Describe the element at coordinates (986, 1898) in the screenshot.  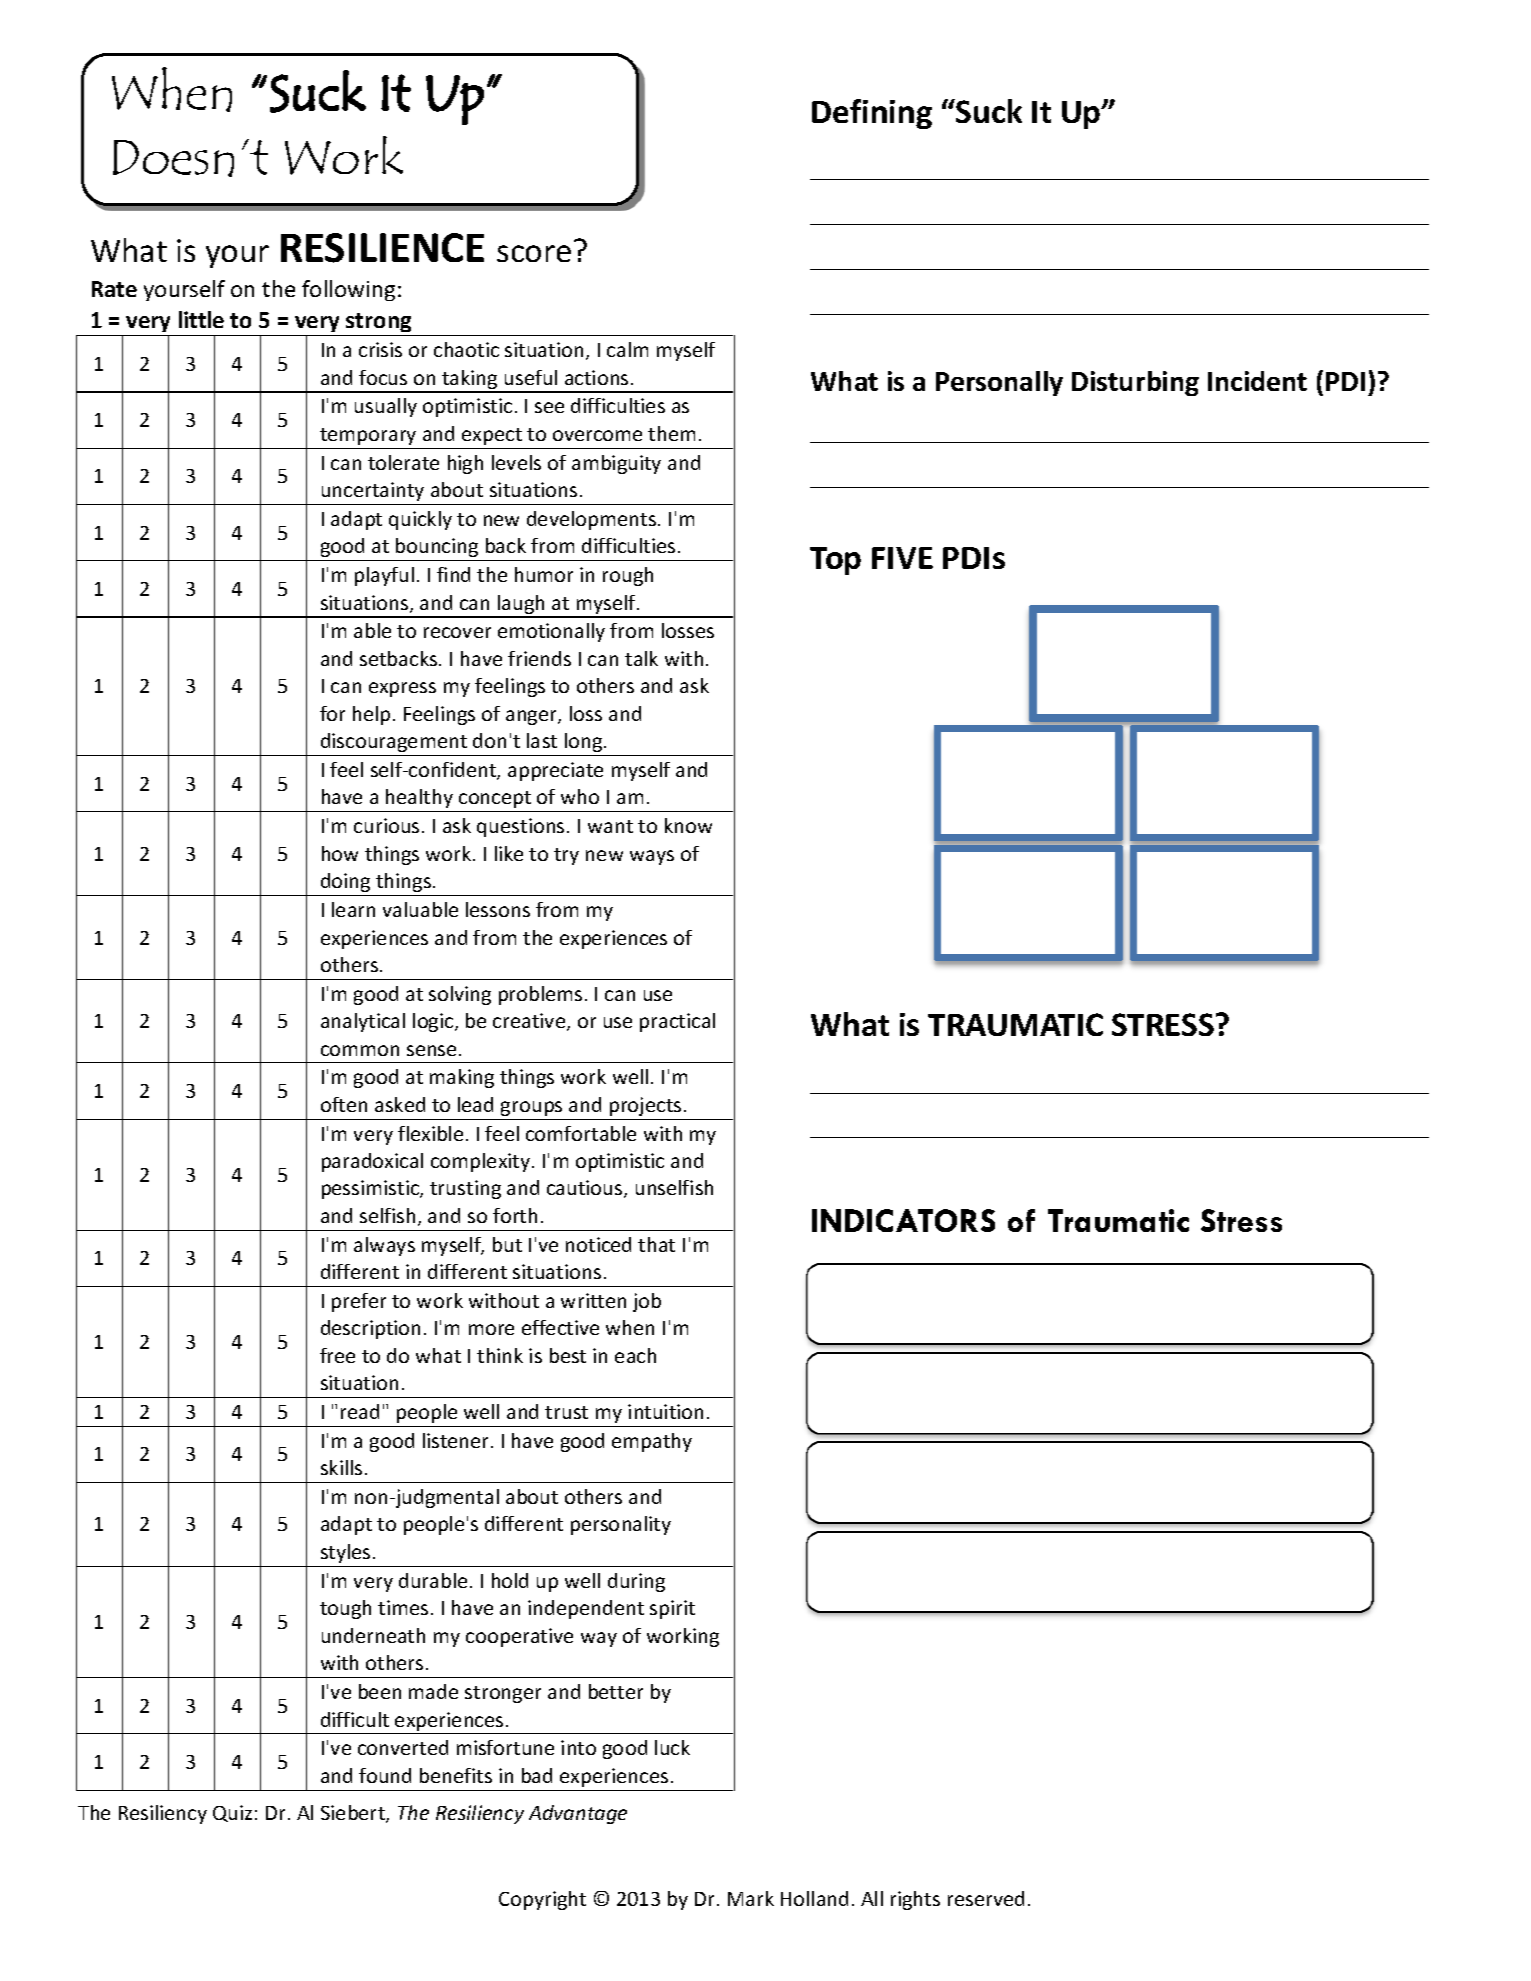
I see `reserved` at that location.
